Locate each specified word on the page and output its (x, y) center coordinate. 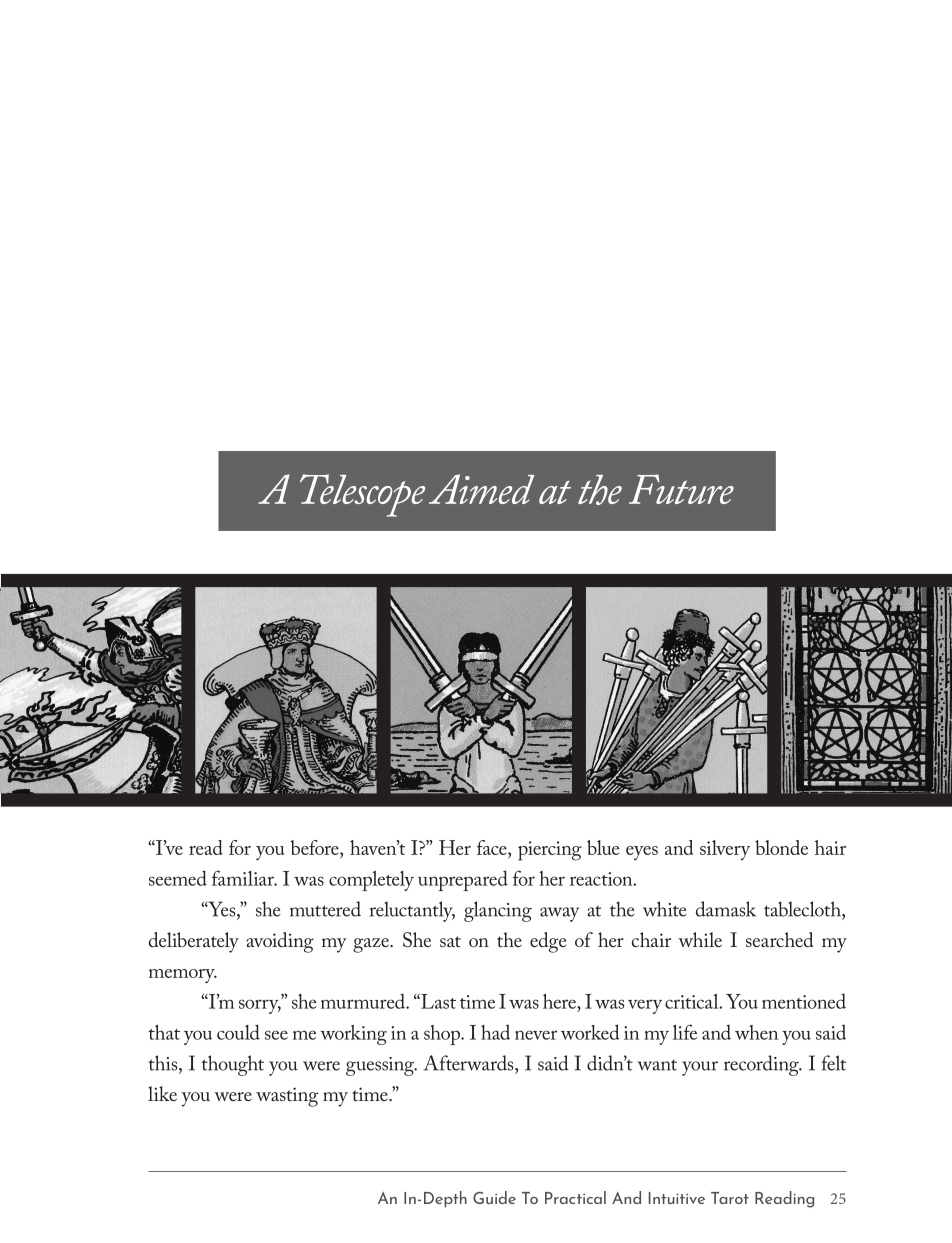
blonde (781, 847)
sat (450, 941)
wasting (287, 1097)
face (493, 847)
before (316, 847)
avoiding (280, 942)
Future (681, 489)
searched (779, 939)
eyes (642, 853)
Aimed (481, 489)
